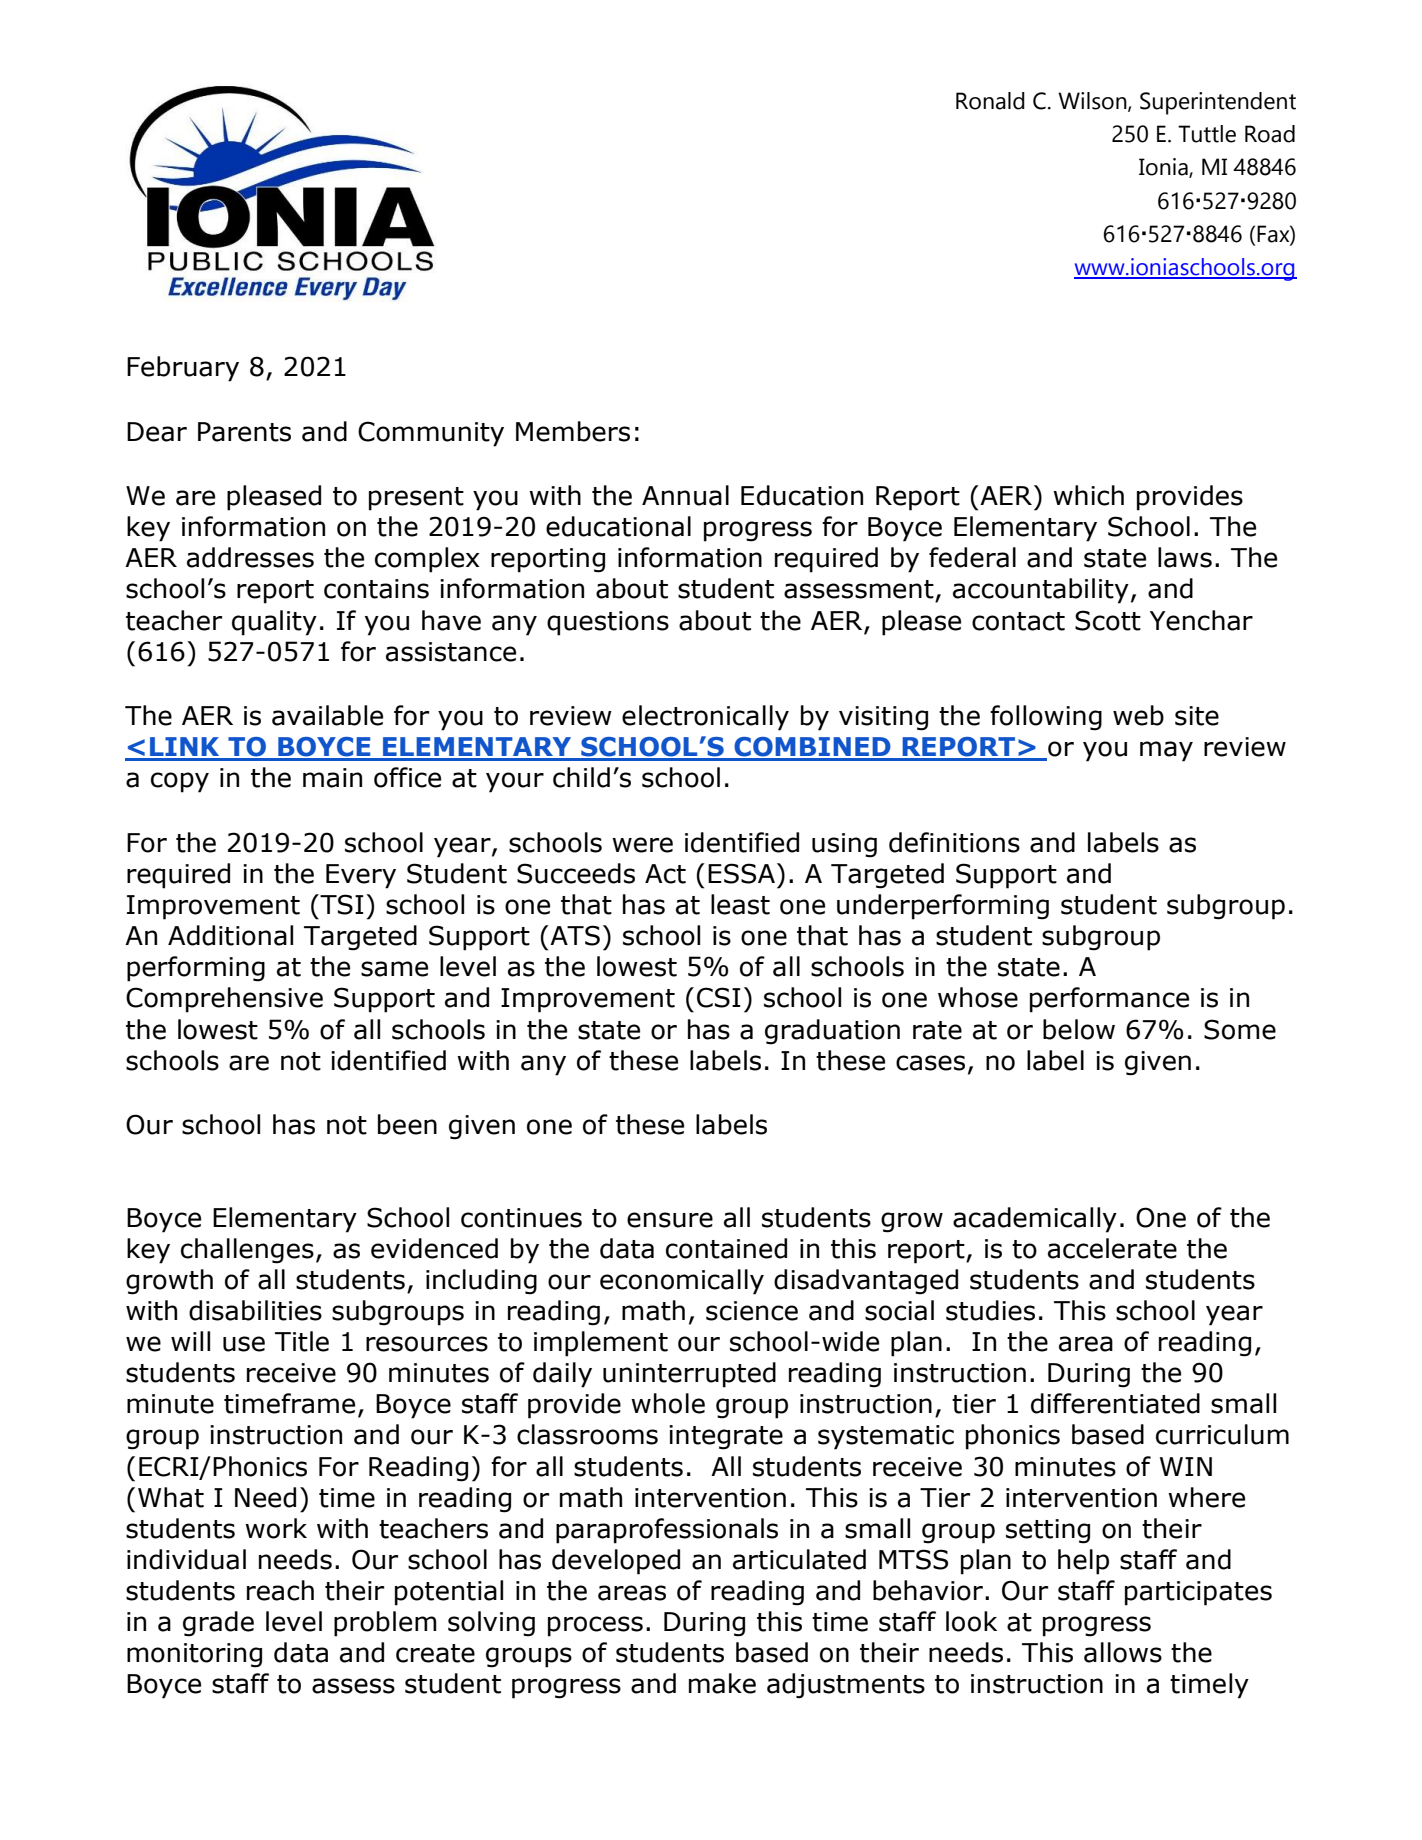  What do you see at coordinates (341, 904) in the screenshot?
I see `TSI` at bounding box center [341, 904].
